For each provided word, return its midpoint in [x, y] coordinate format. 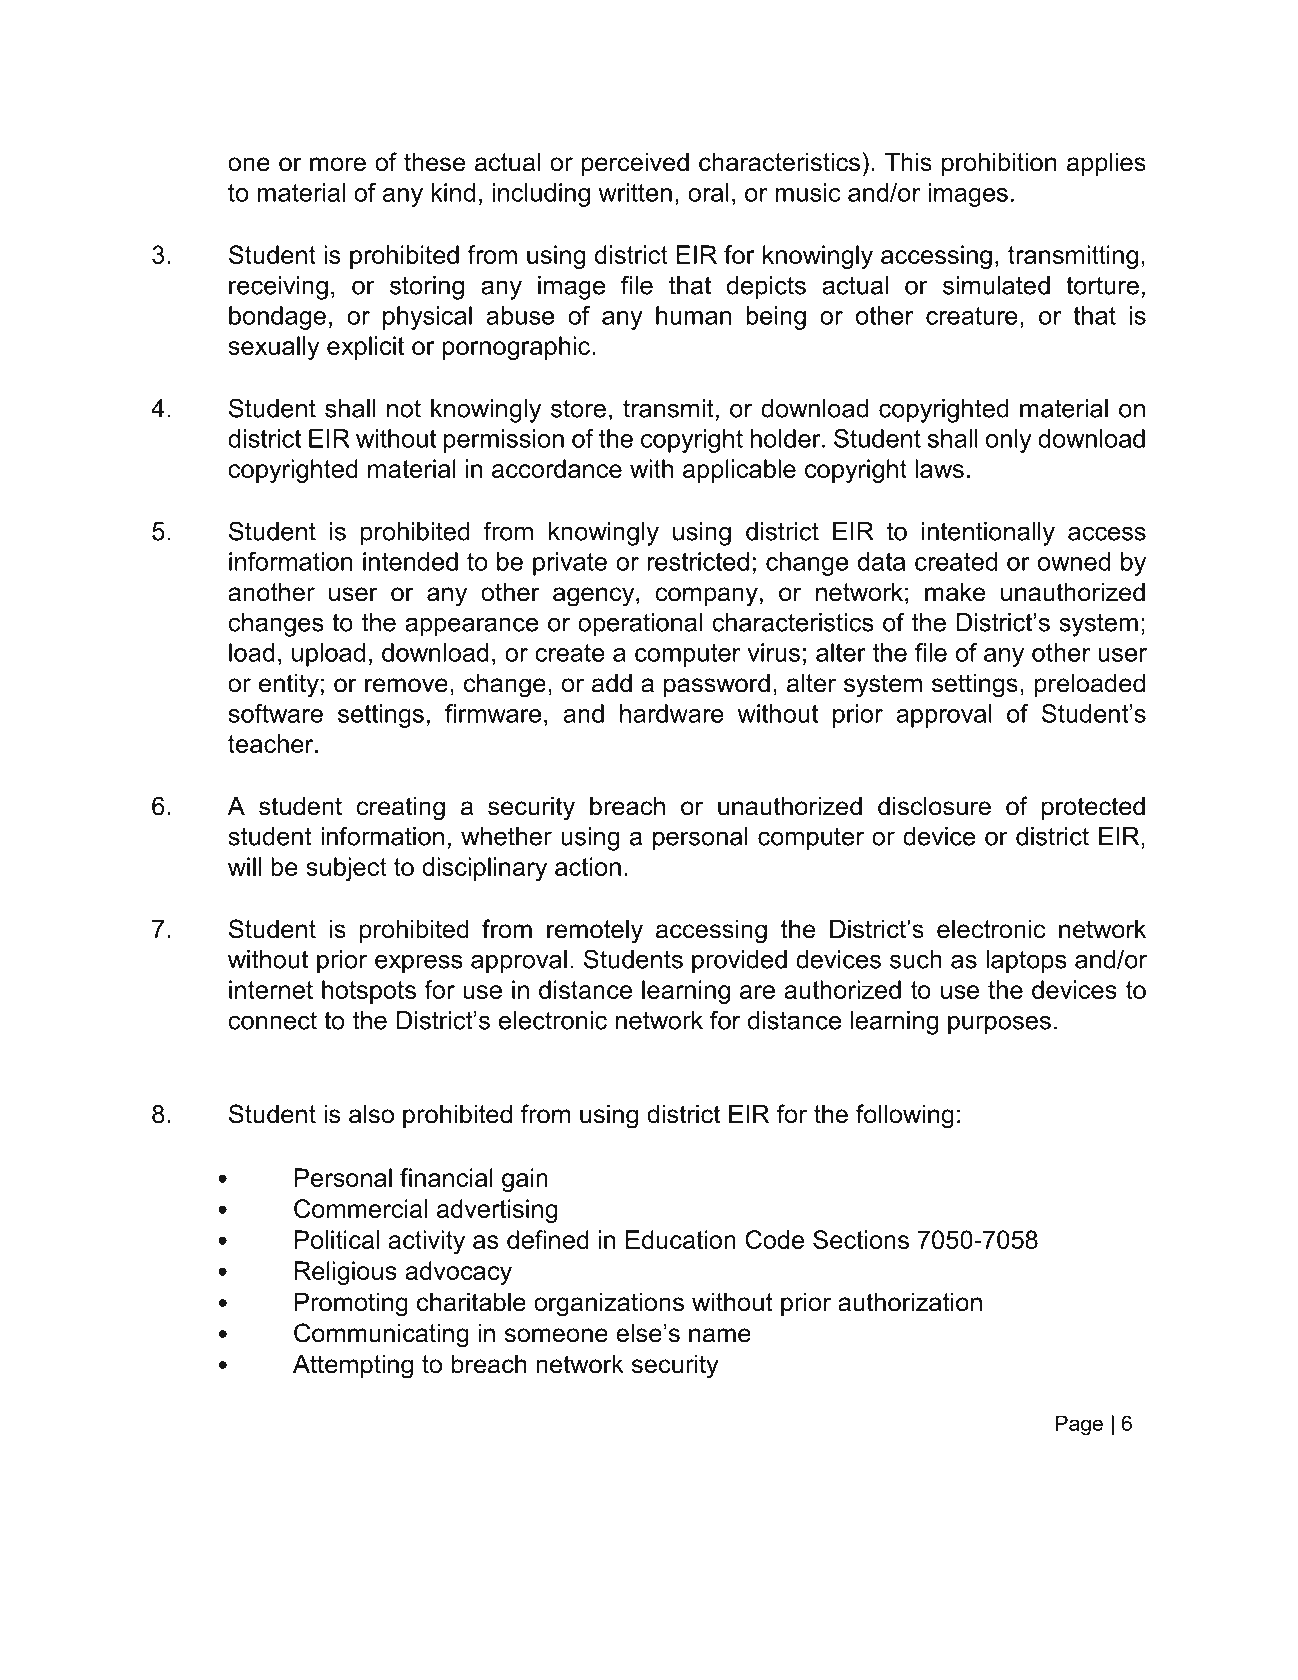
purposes [999, 1025]
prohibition [999, 164]
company [706, 597]
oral [708, 192]
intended [410, 561]
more [338, 164]
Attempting [353, 1366]
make [955, 592]
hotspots [369, 992]
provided [739, 962]
